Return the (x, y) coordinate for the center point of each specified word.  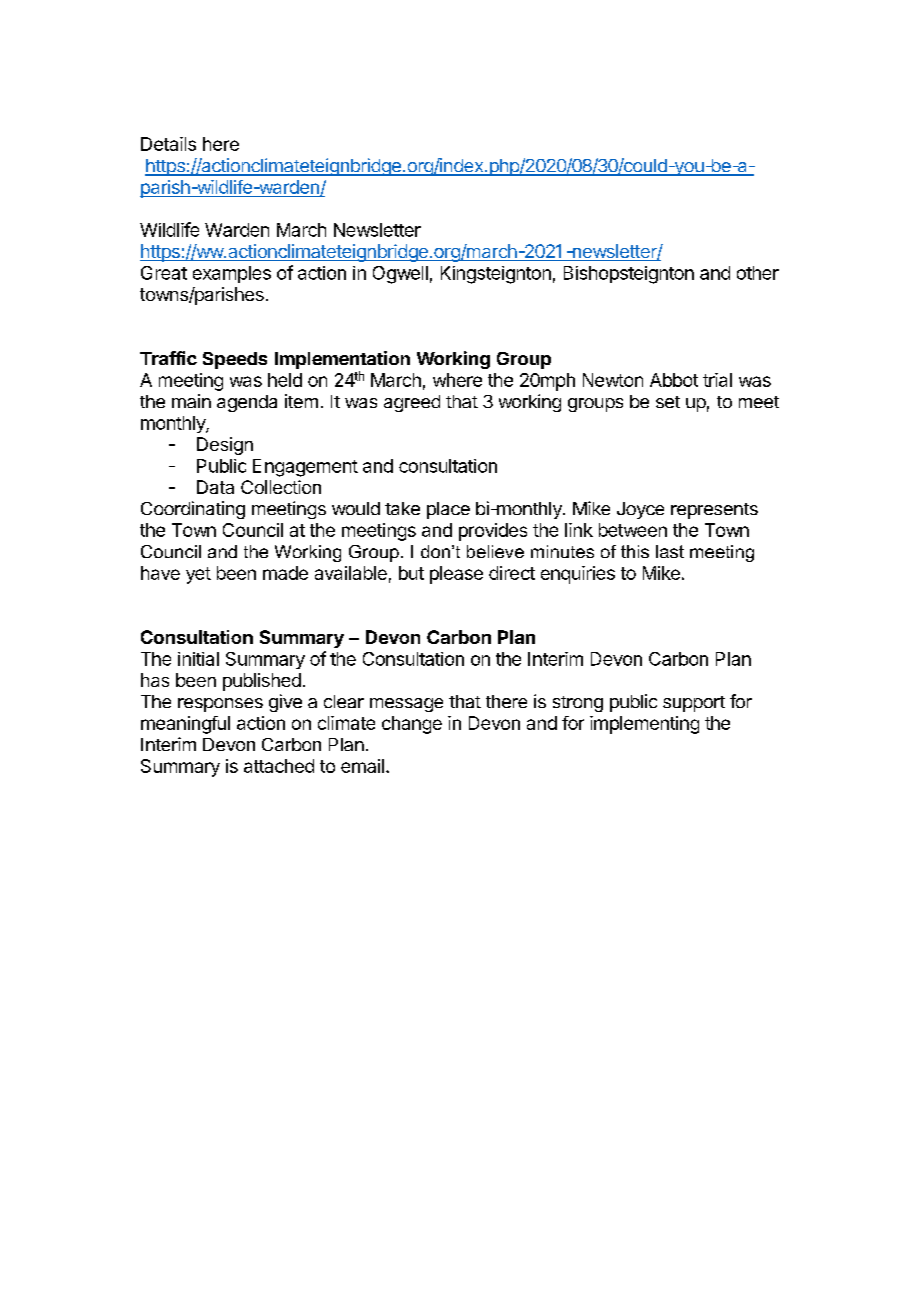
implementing (644, 725)
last (670, 551)
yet (198, 575)
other (758, 273)
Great (164, 273)
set (668, 402)
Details (168, 144)
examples (232, 274)
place (448, 510)
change (412, 725)
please (456, 575)
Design (225, 446)
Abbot (674, 380)
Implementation (342, 361)
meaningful (185, 725)
